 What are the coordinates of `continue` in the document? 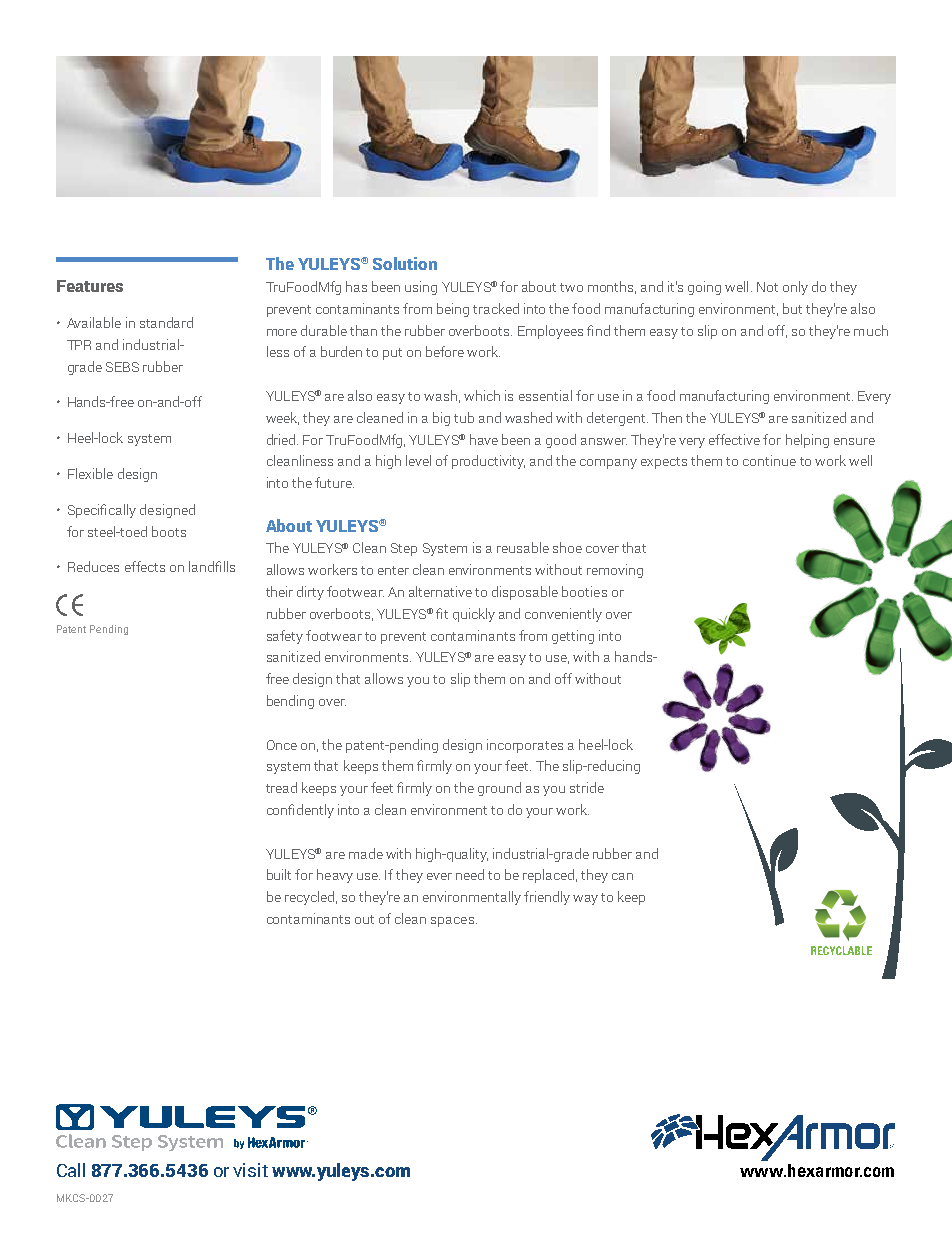 It's located at (769, 460).
